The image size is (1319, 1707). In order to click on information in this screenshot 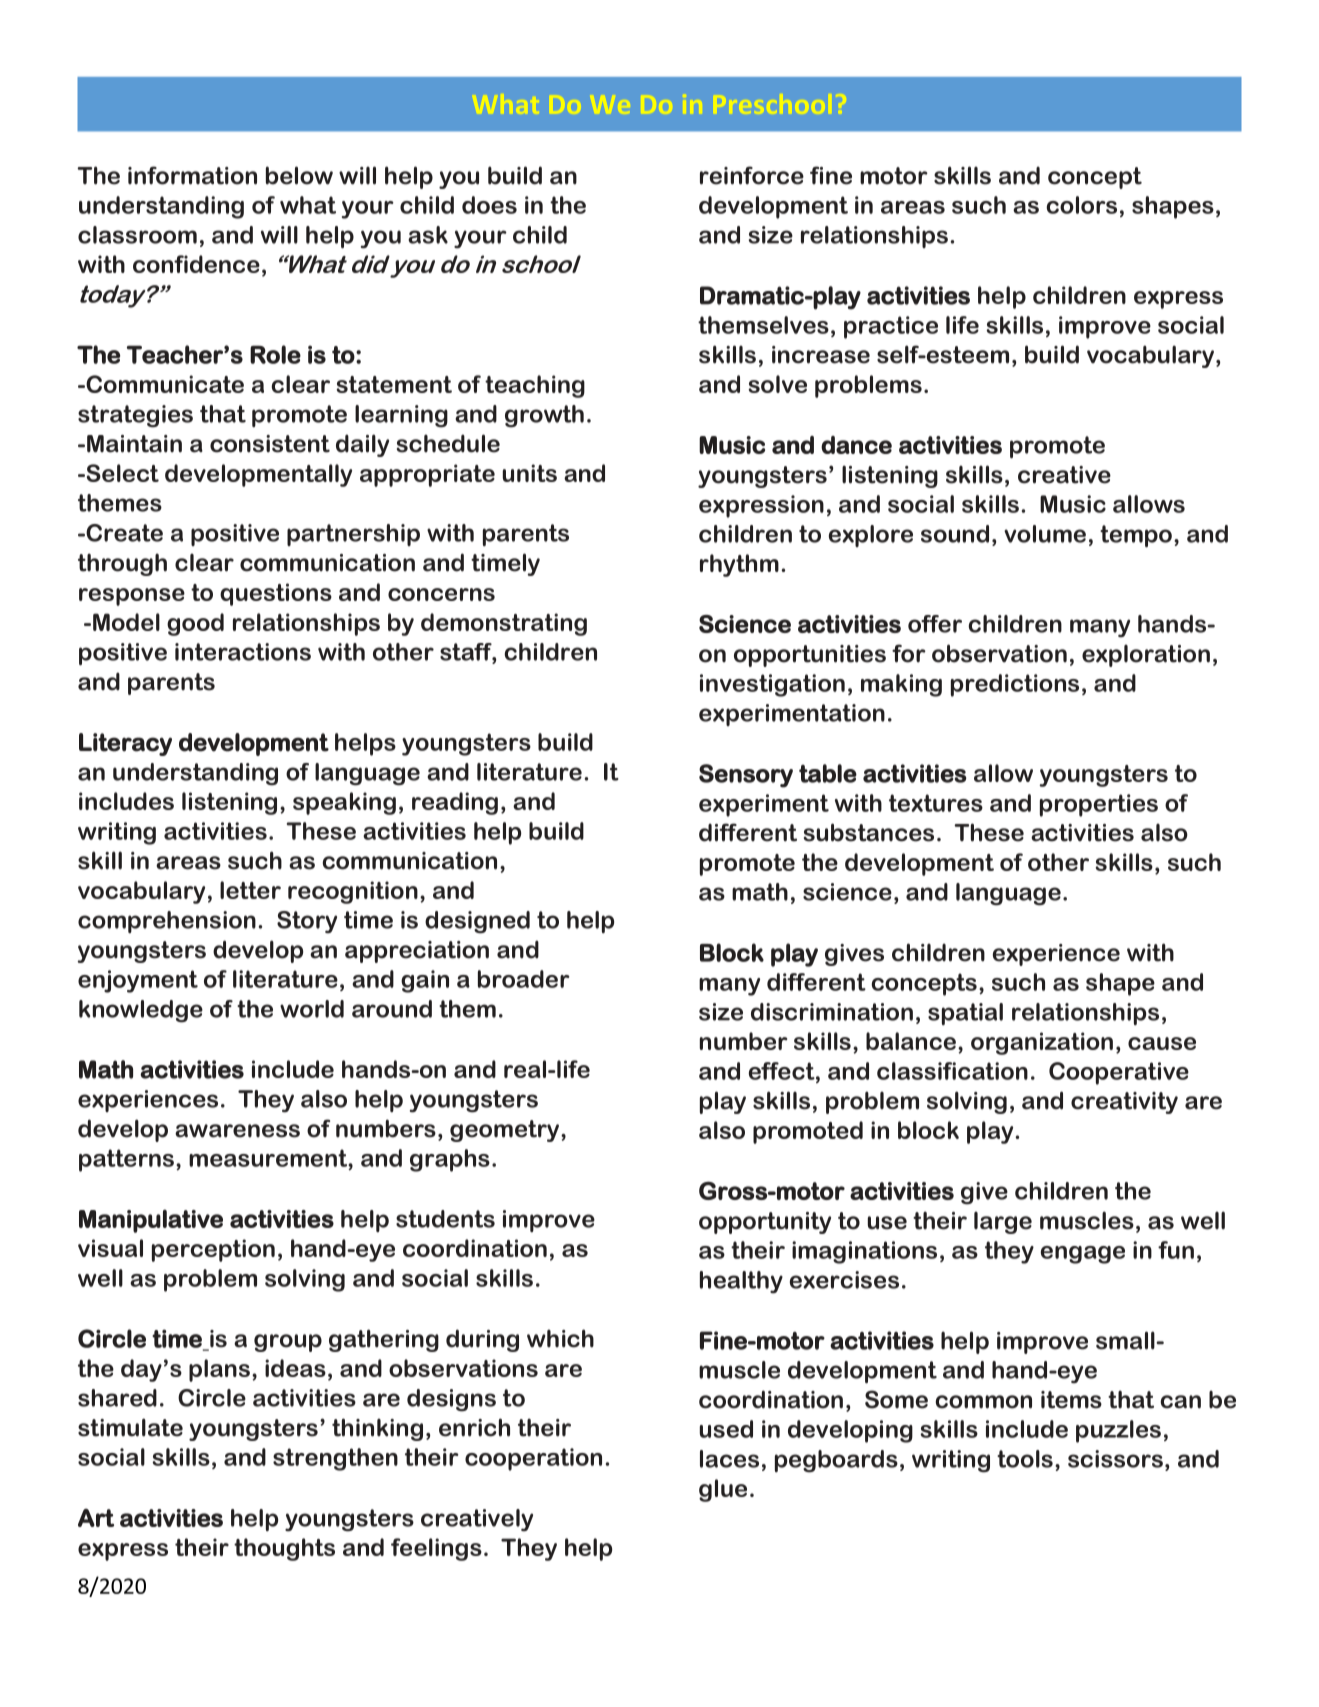, I will do `click(192, 175)`.
